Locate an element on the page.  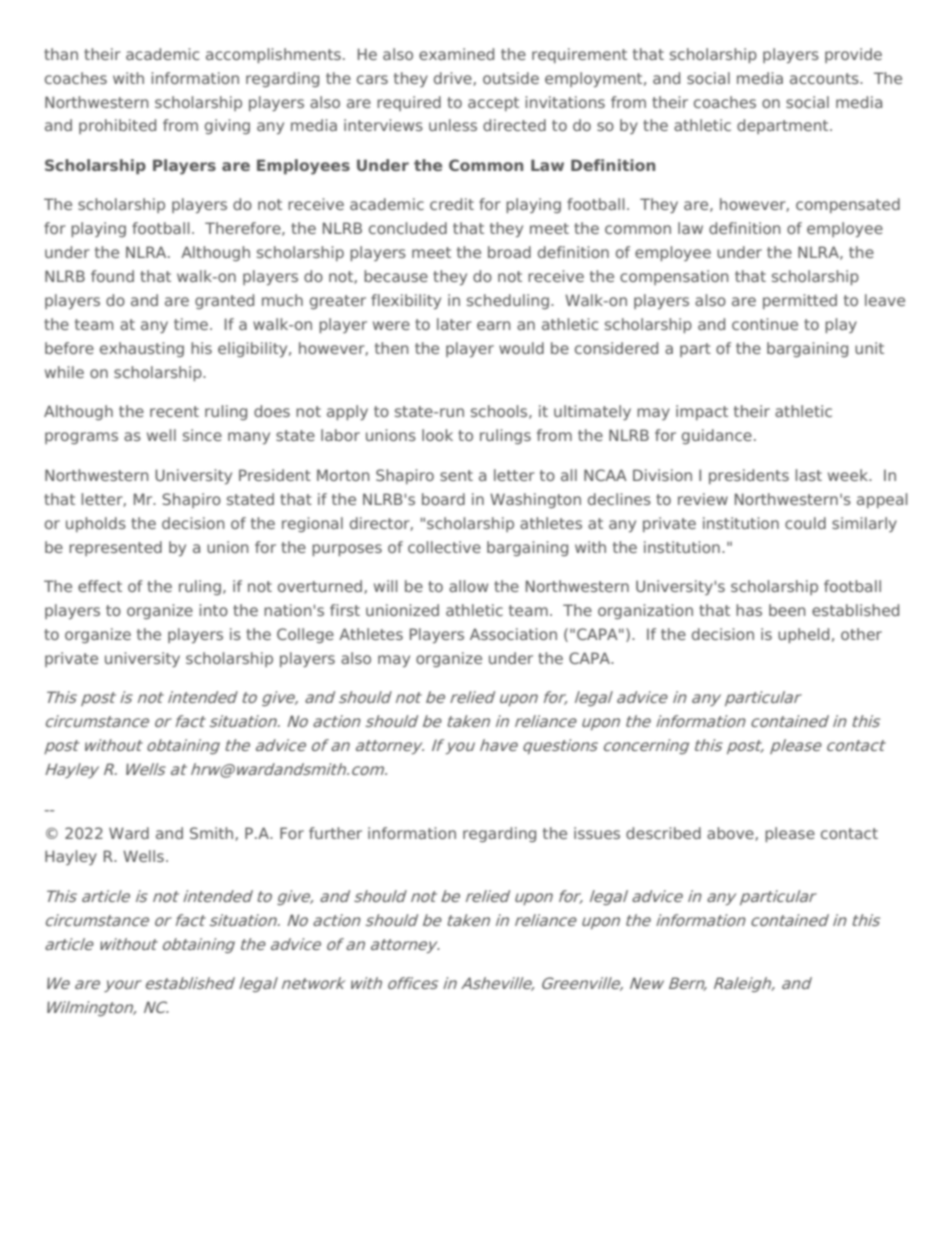
drive is located at coordinates (454, 79).
